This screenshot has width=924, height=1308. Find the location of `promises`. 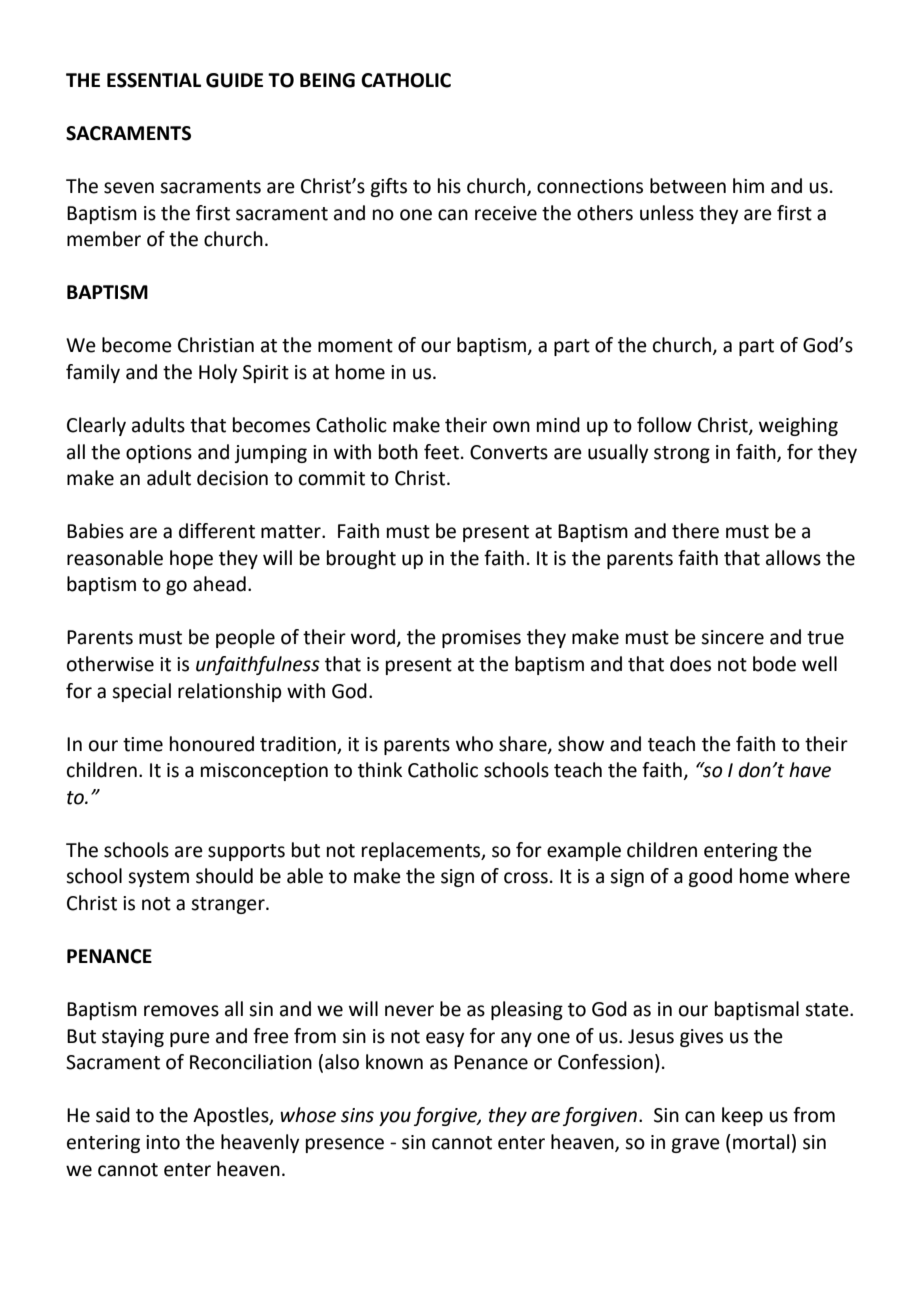

promises is located at coordinates (481, 639).
